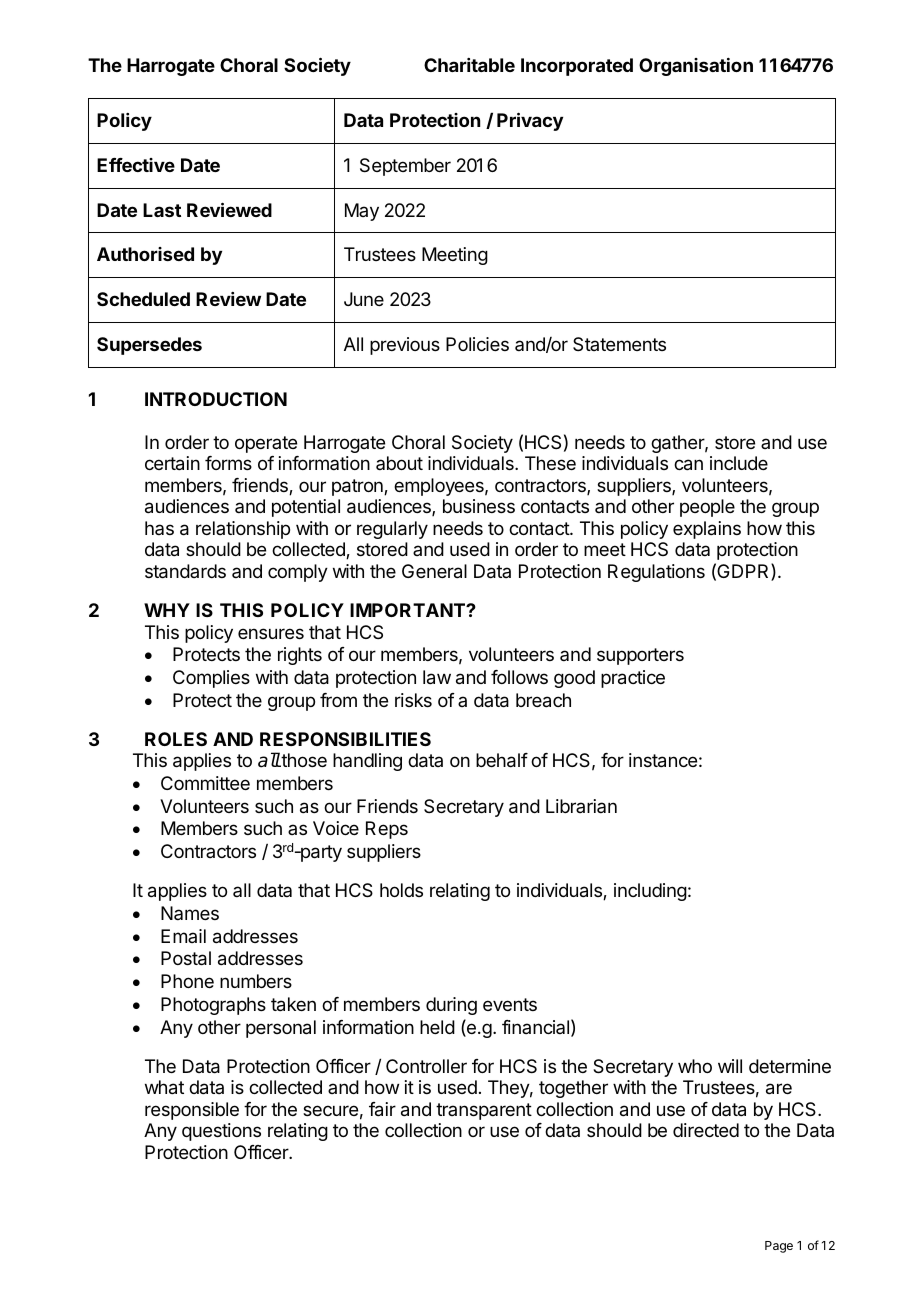 Image resolution: width=924 pixels, height=1308 pixels. What do you see at coordinates (136, 165) in the page?
I see `Effective` at bounding box center [136, 165].
